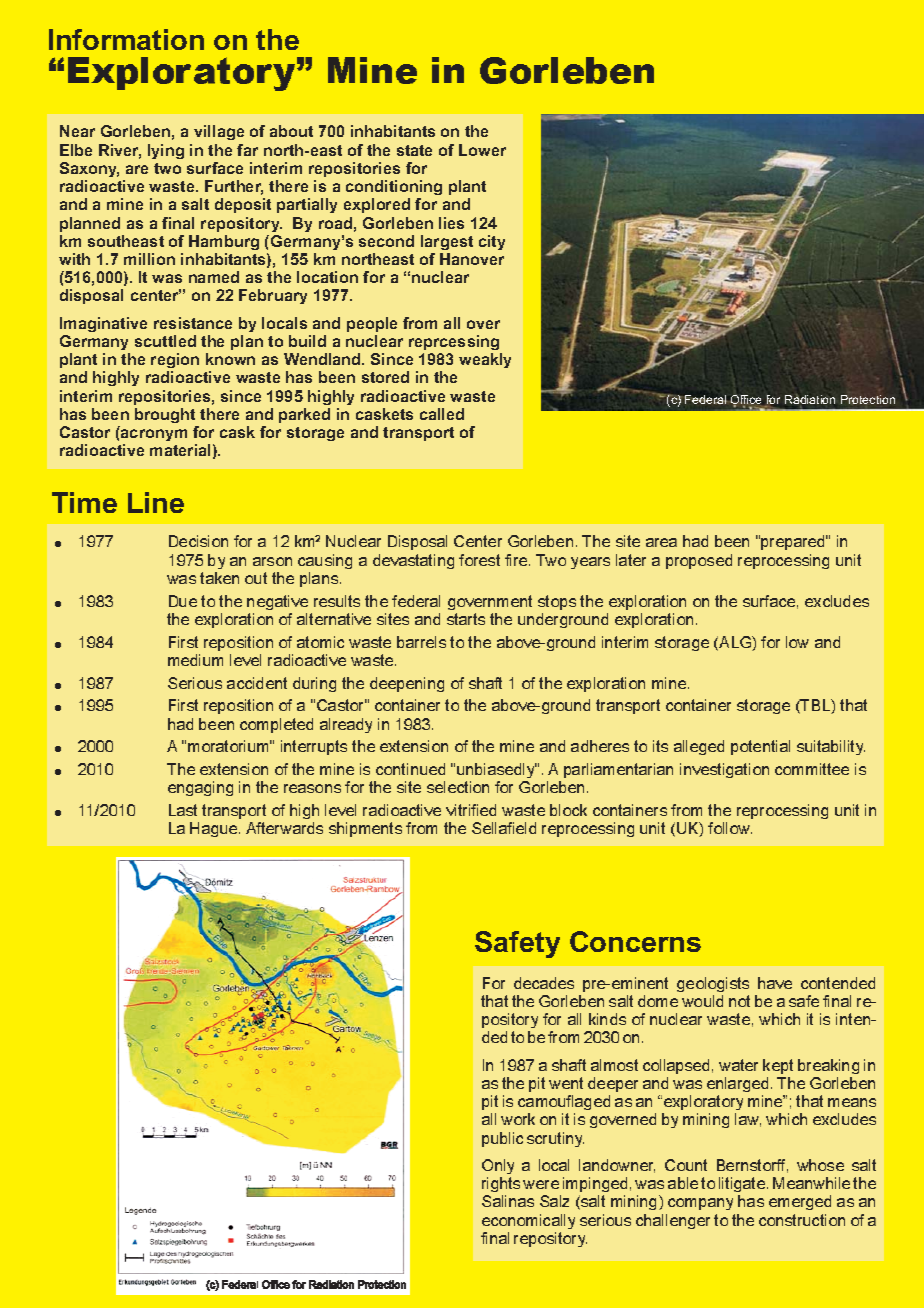 Image resolution: width=924 pixels, height=1308 pixels. Describe the element at coordinates (748, 401) in the screenshot. I see `Office` at that location.
